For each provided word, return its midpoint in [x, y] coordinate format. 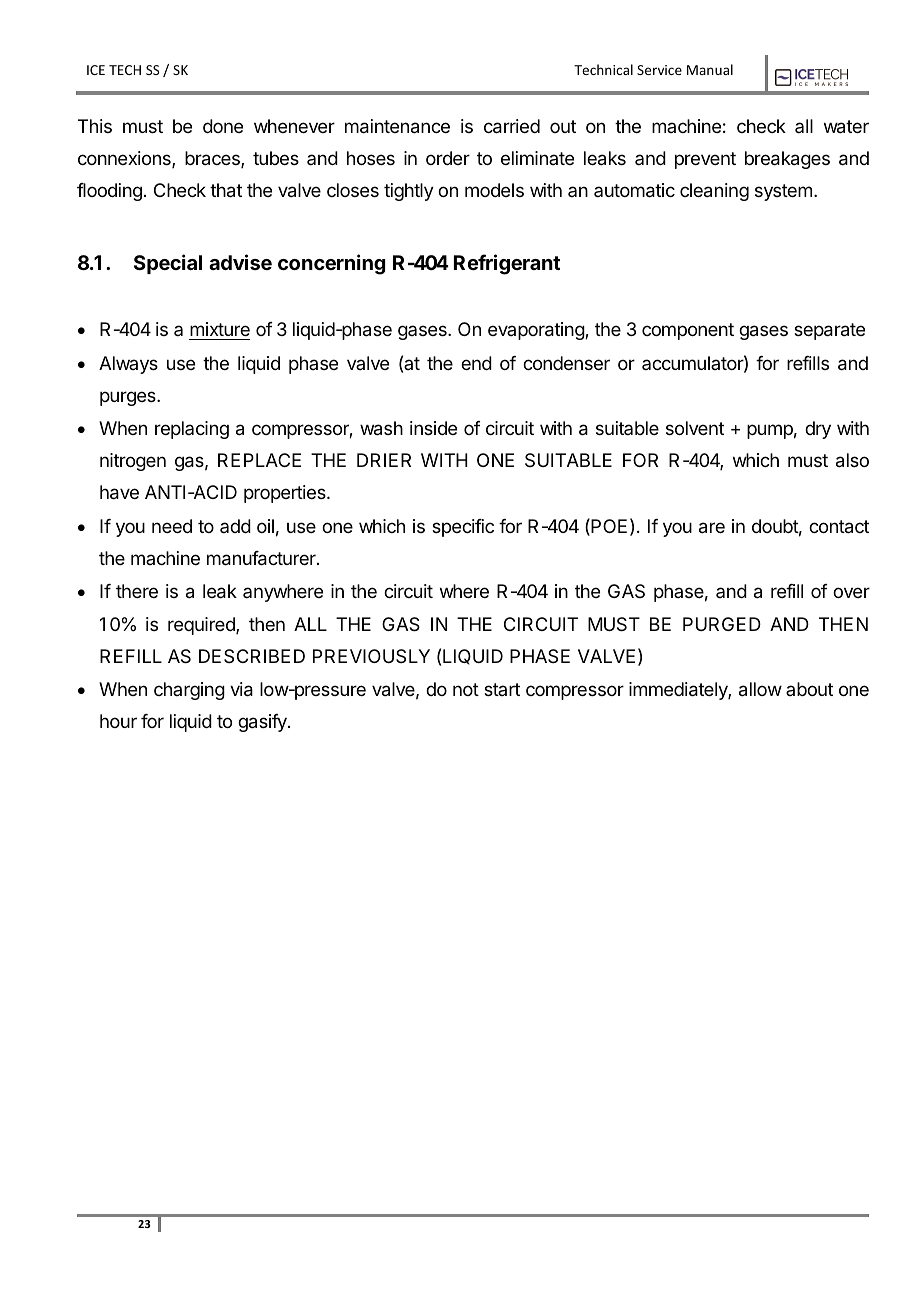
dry [818, 430]
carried [512, 126]
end [476, 363]
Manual [710, 69]
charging [189, 691]
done [223, 126]
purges [129, 398]
